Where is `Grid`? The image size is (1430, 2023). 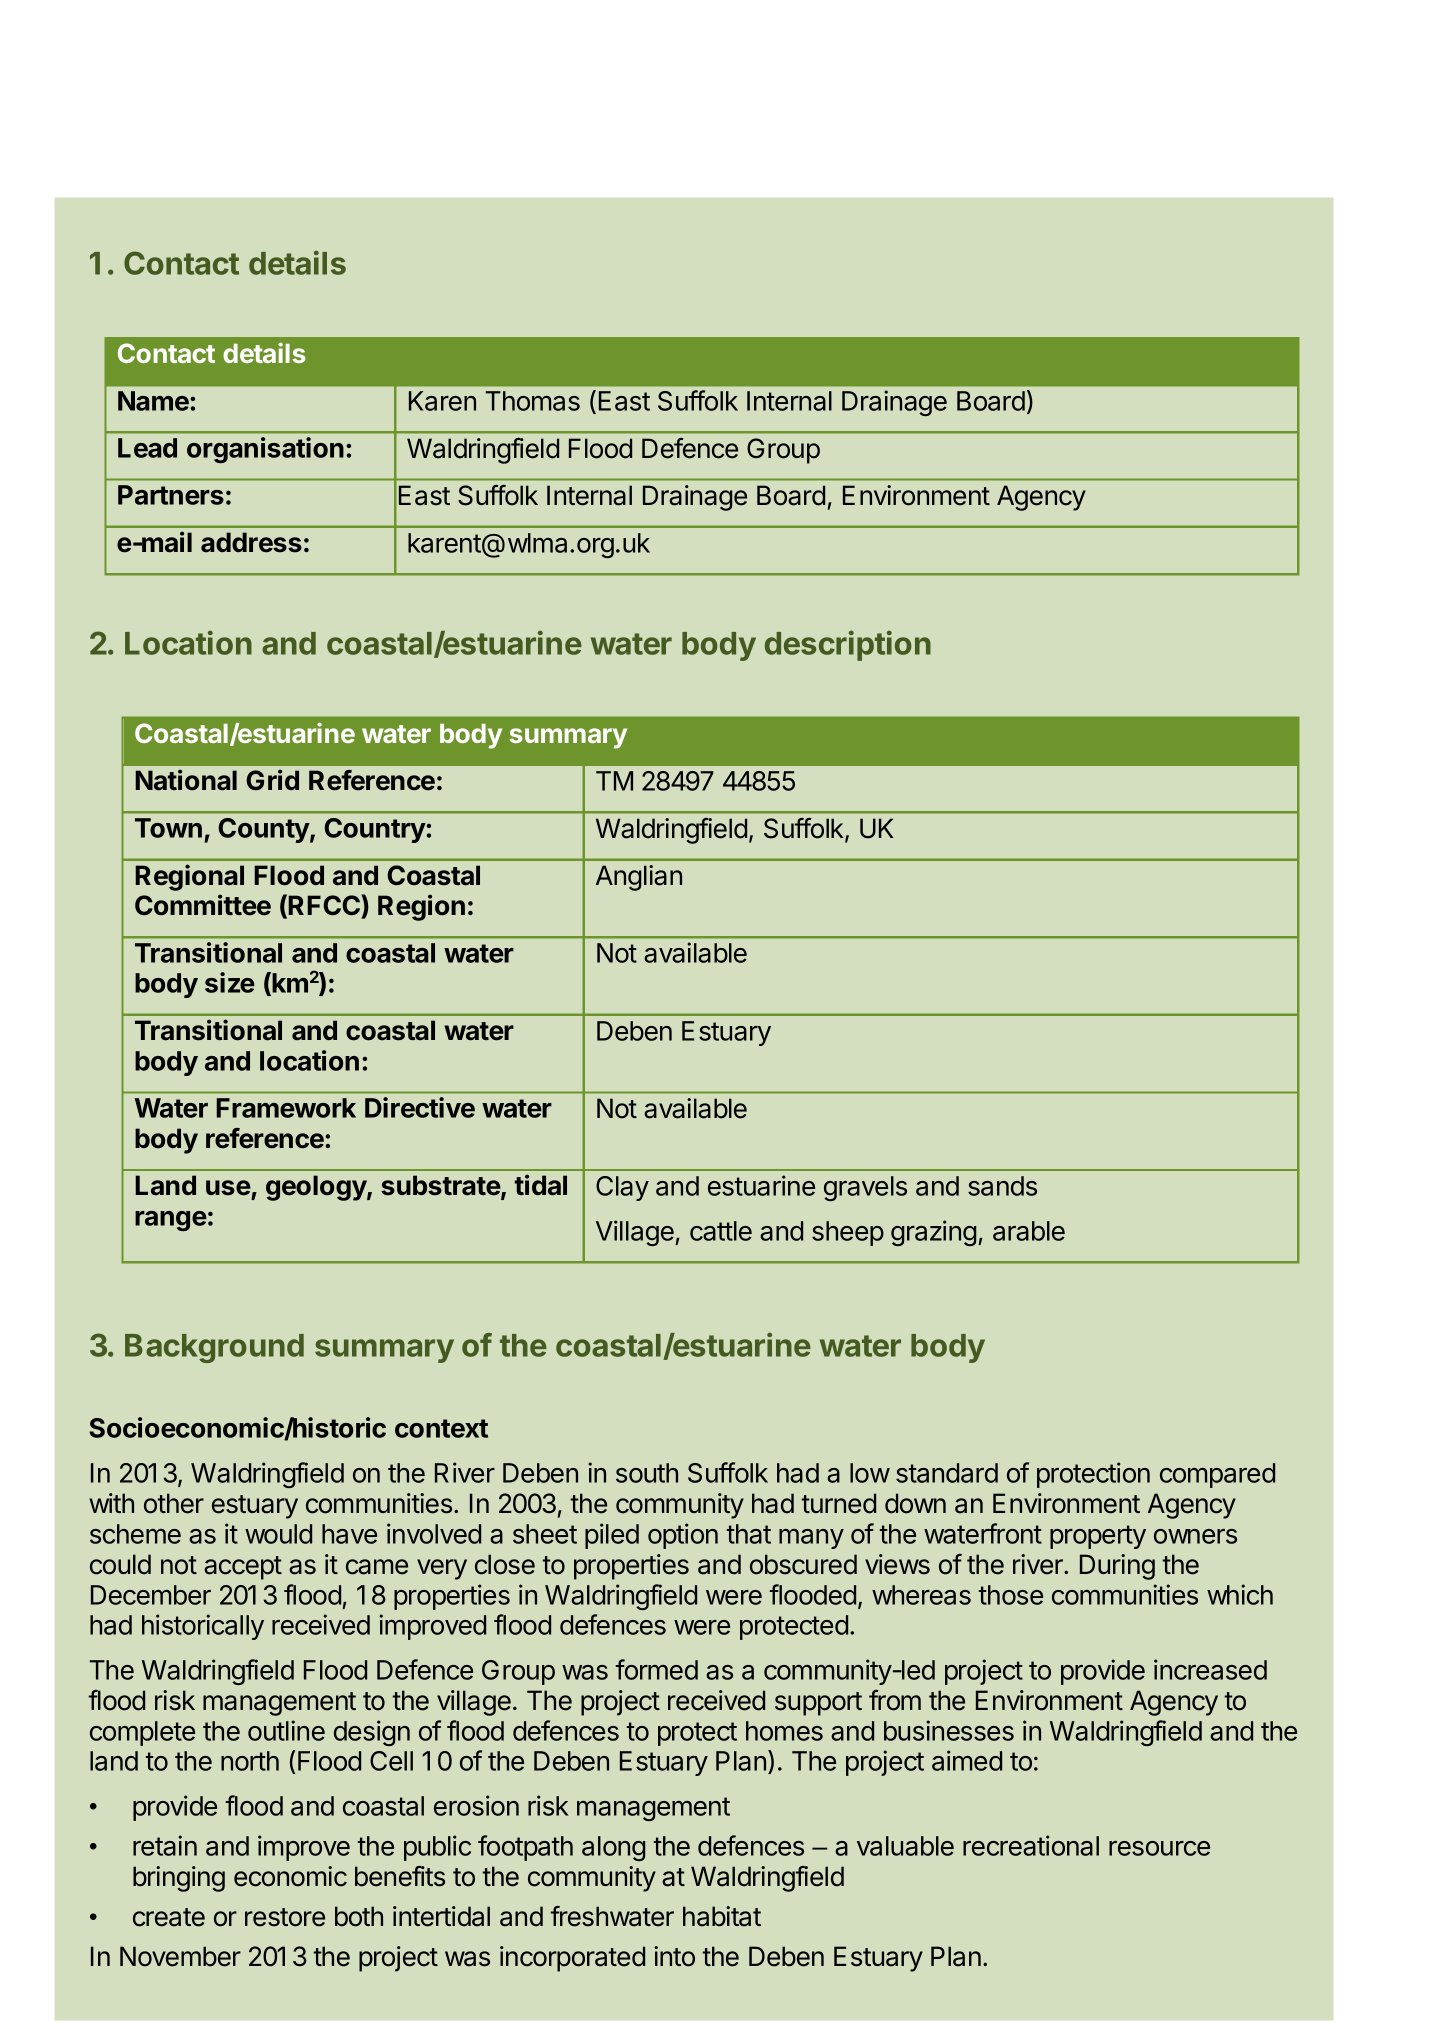
Grid is located at coordinates (272, 779).
